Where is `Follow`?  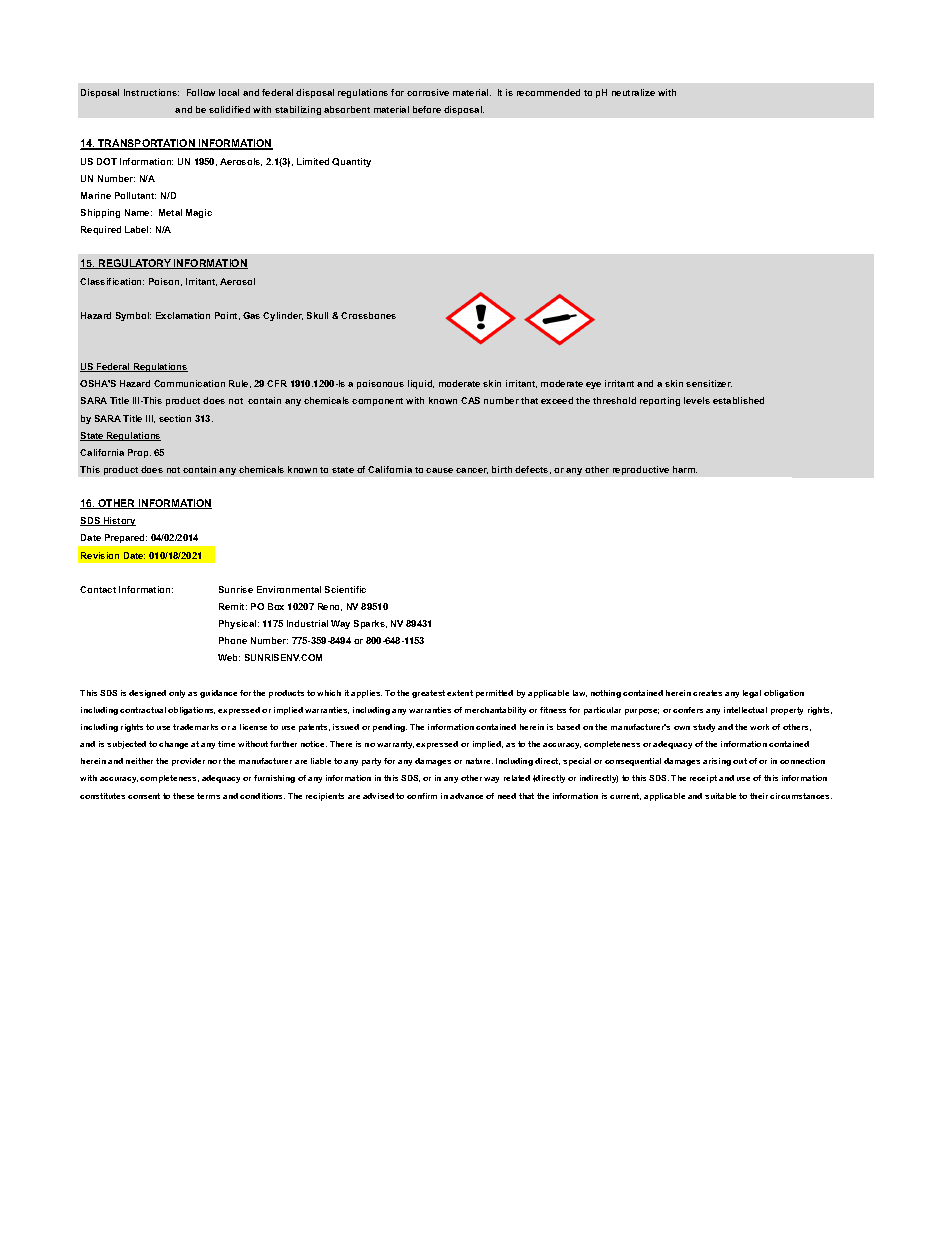 Follow is located at coordinates (201, 92).
